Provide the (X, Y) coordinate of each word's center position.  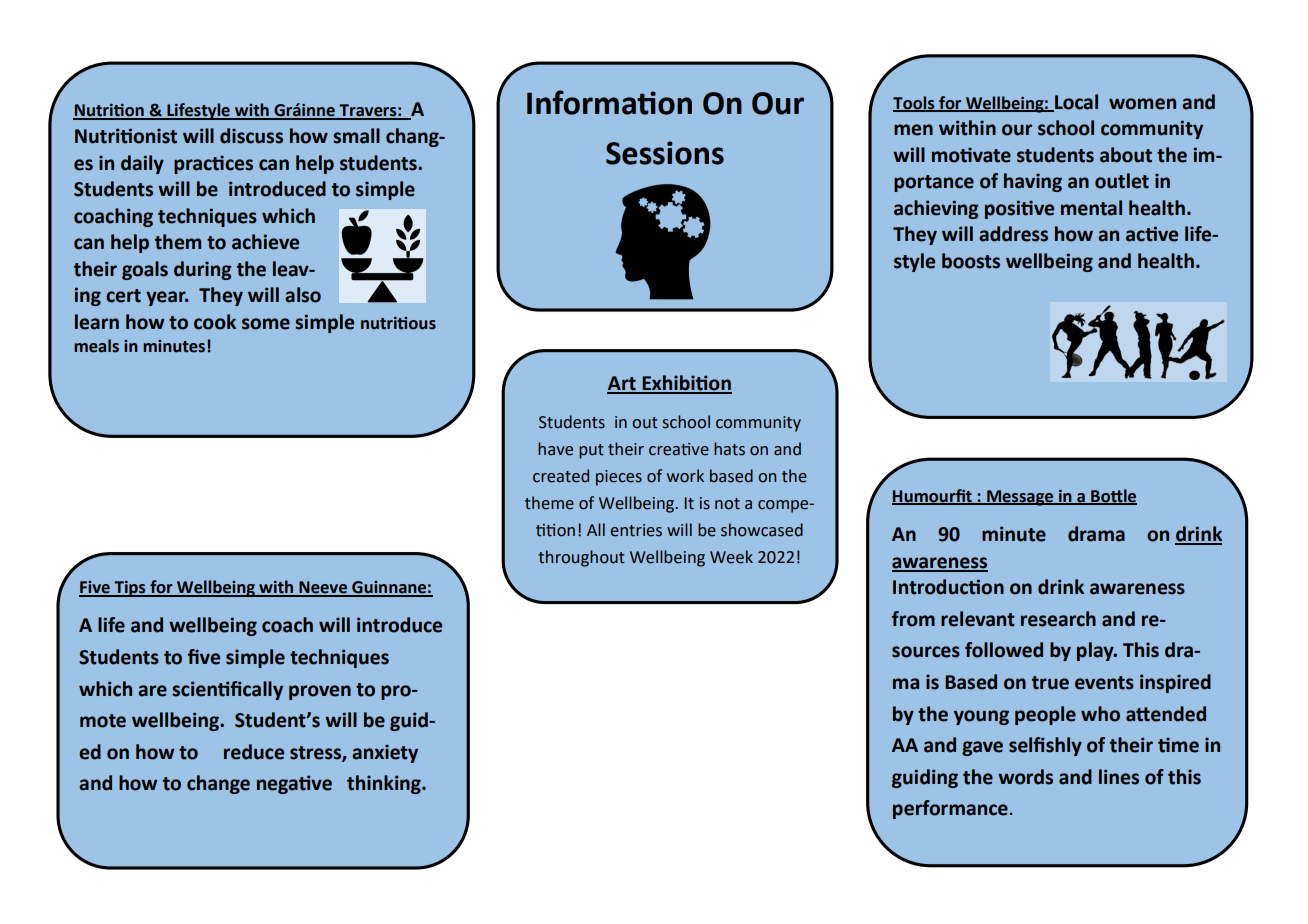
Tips (130, 589)
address (1013, 234)
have (555, 449)
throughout (581, 558)
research (1058, 619)
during (203, 270)
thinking (385, 784)
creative (679, 449)
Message (1020, 498)
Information (609, 102)
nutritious (398, 323)
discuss (251, 136)
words (1025, 777)
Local (1075, 102)
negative (294, 784)
